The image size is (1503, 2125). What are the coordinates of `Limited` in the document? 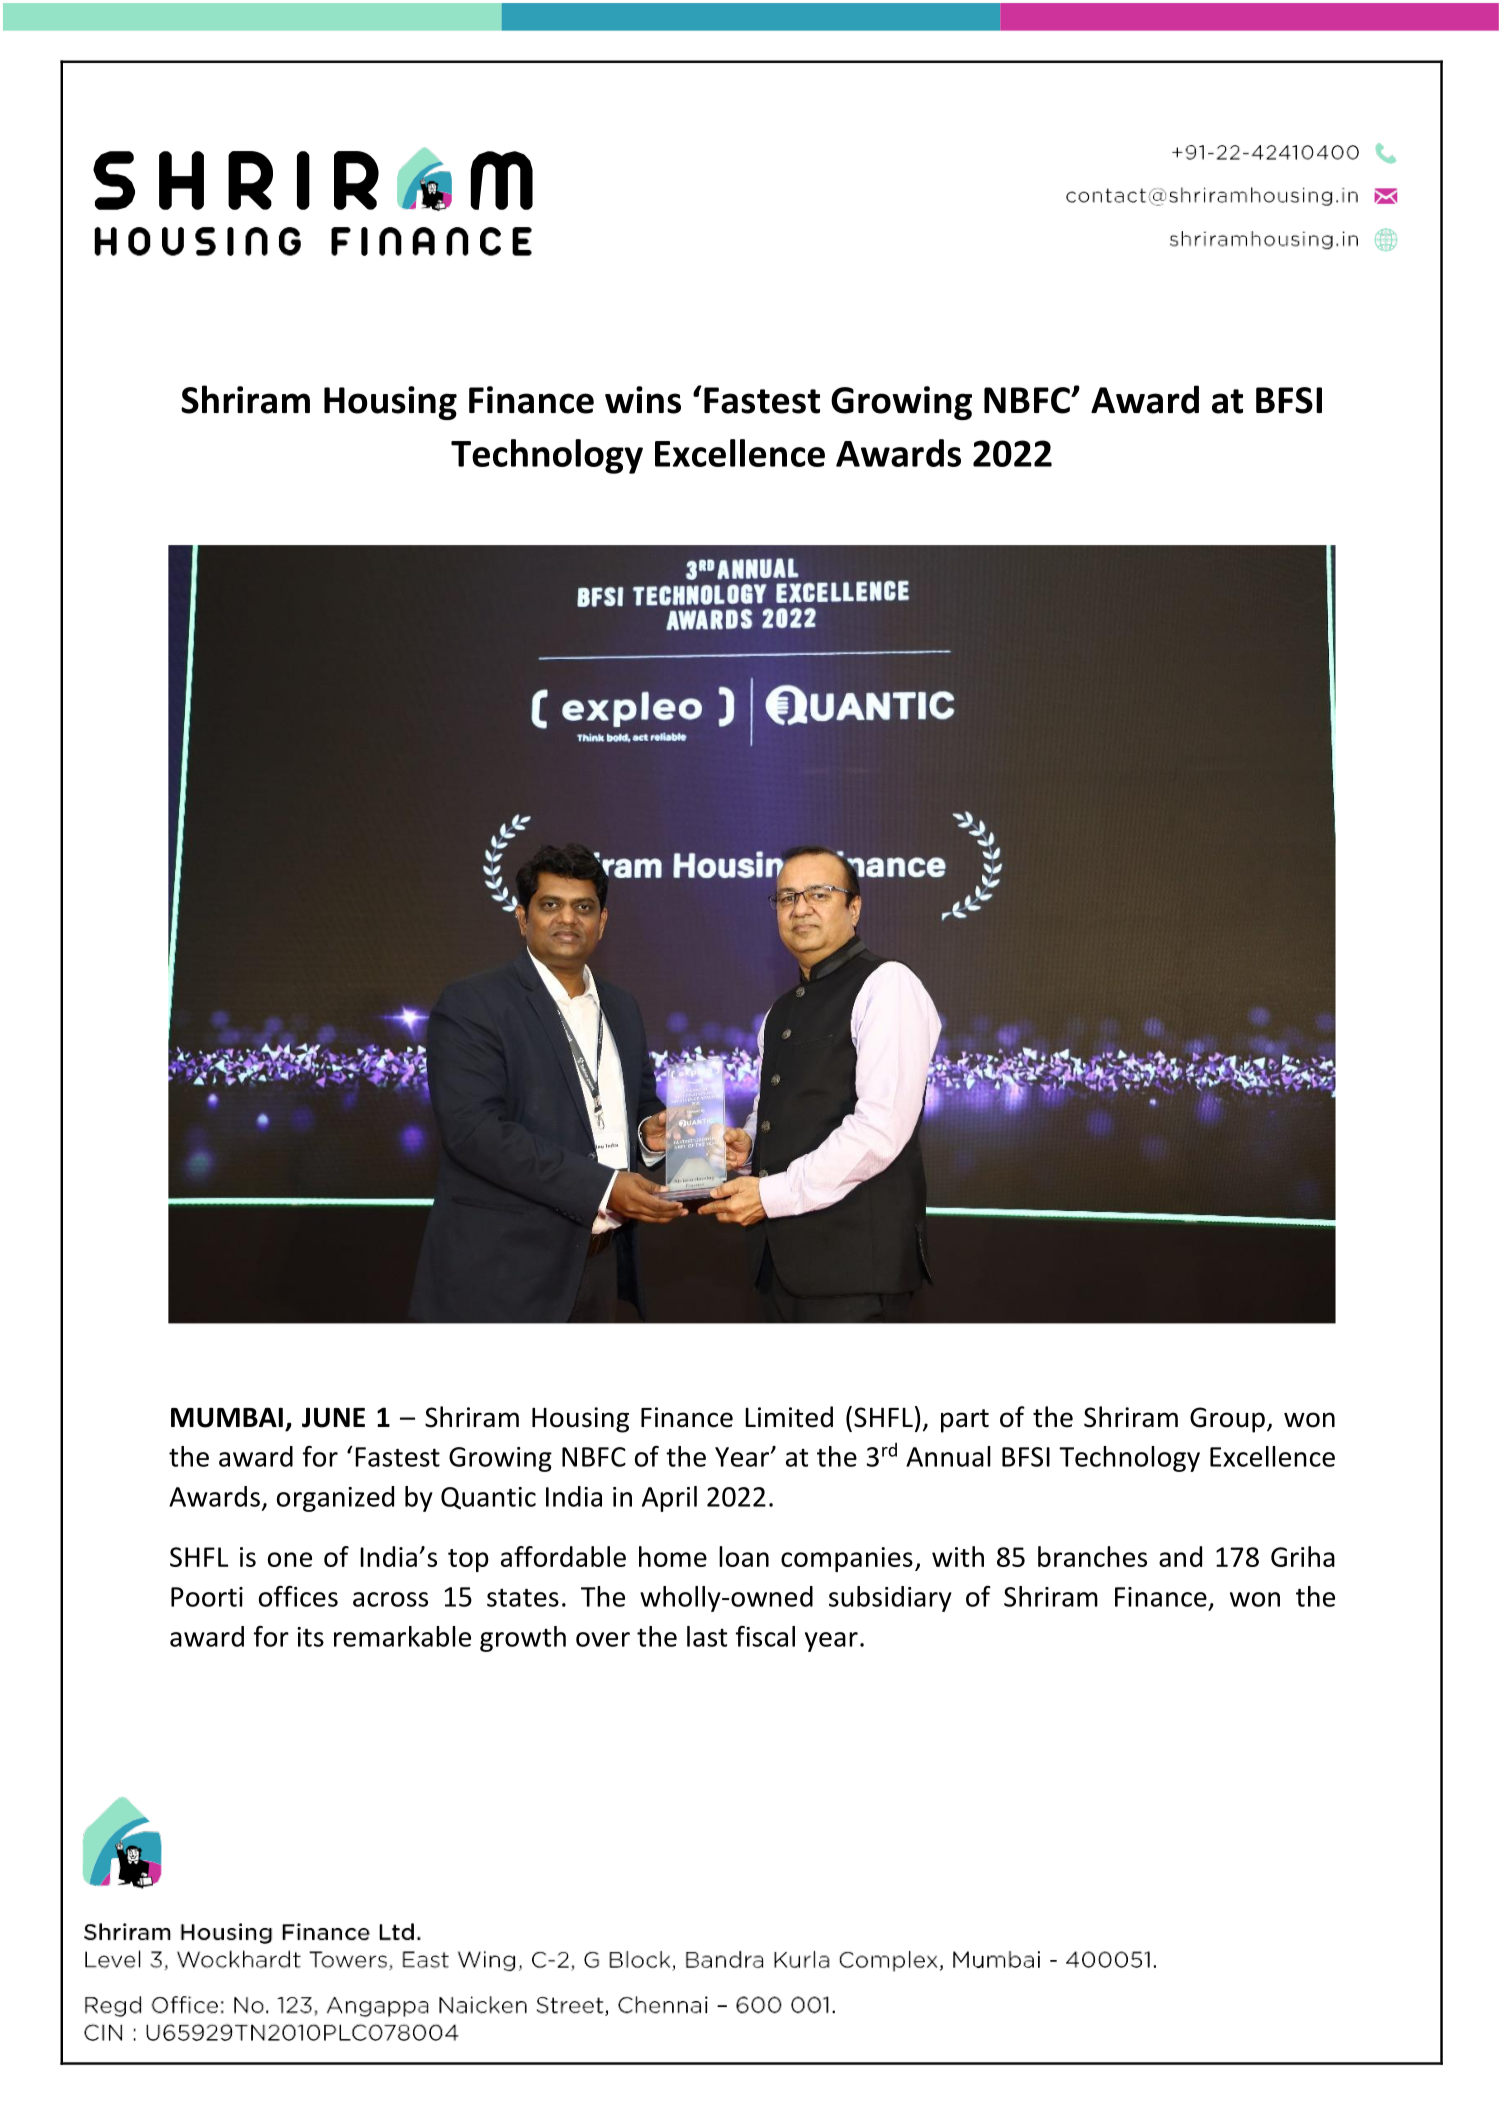 It's located at (789, 1417).
